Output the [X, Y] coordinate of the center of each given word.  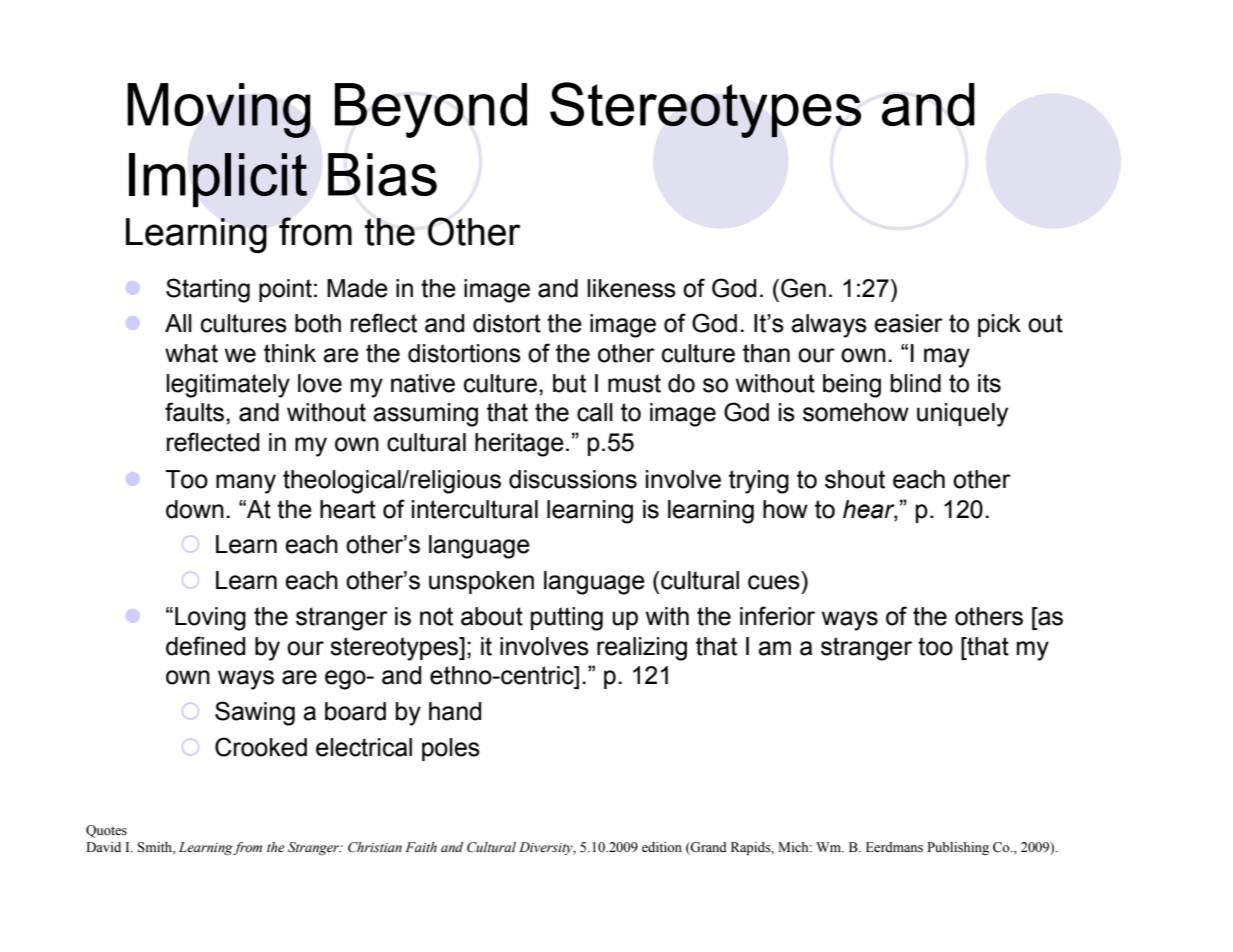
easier [908, 323]
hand [455, 711]
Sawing [255, 713]
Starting [208, 290]
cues [774, 582]
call [595, 412]
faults [194, 412]
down [195, 509]
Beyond [431, 110]
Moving [219, 110]
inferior [777, 616]
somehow [856, 412]
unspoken [481, 582]
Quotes [106, 831]
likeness [631, 288]
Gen [803, 288]
